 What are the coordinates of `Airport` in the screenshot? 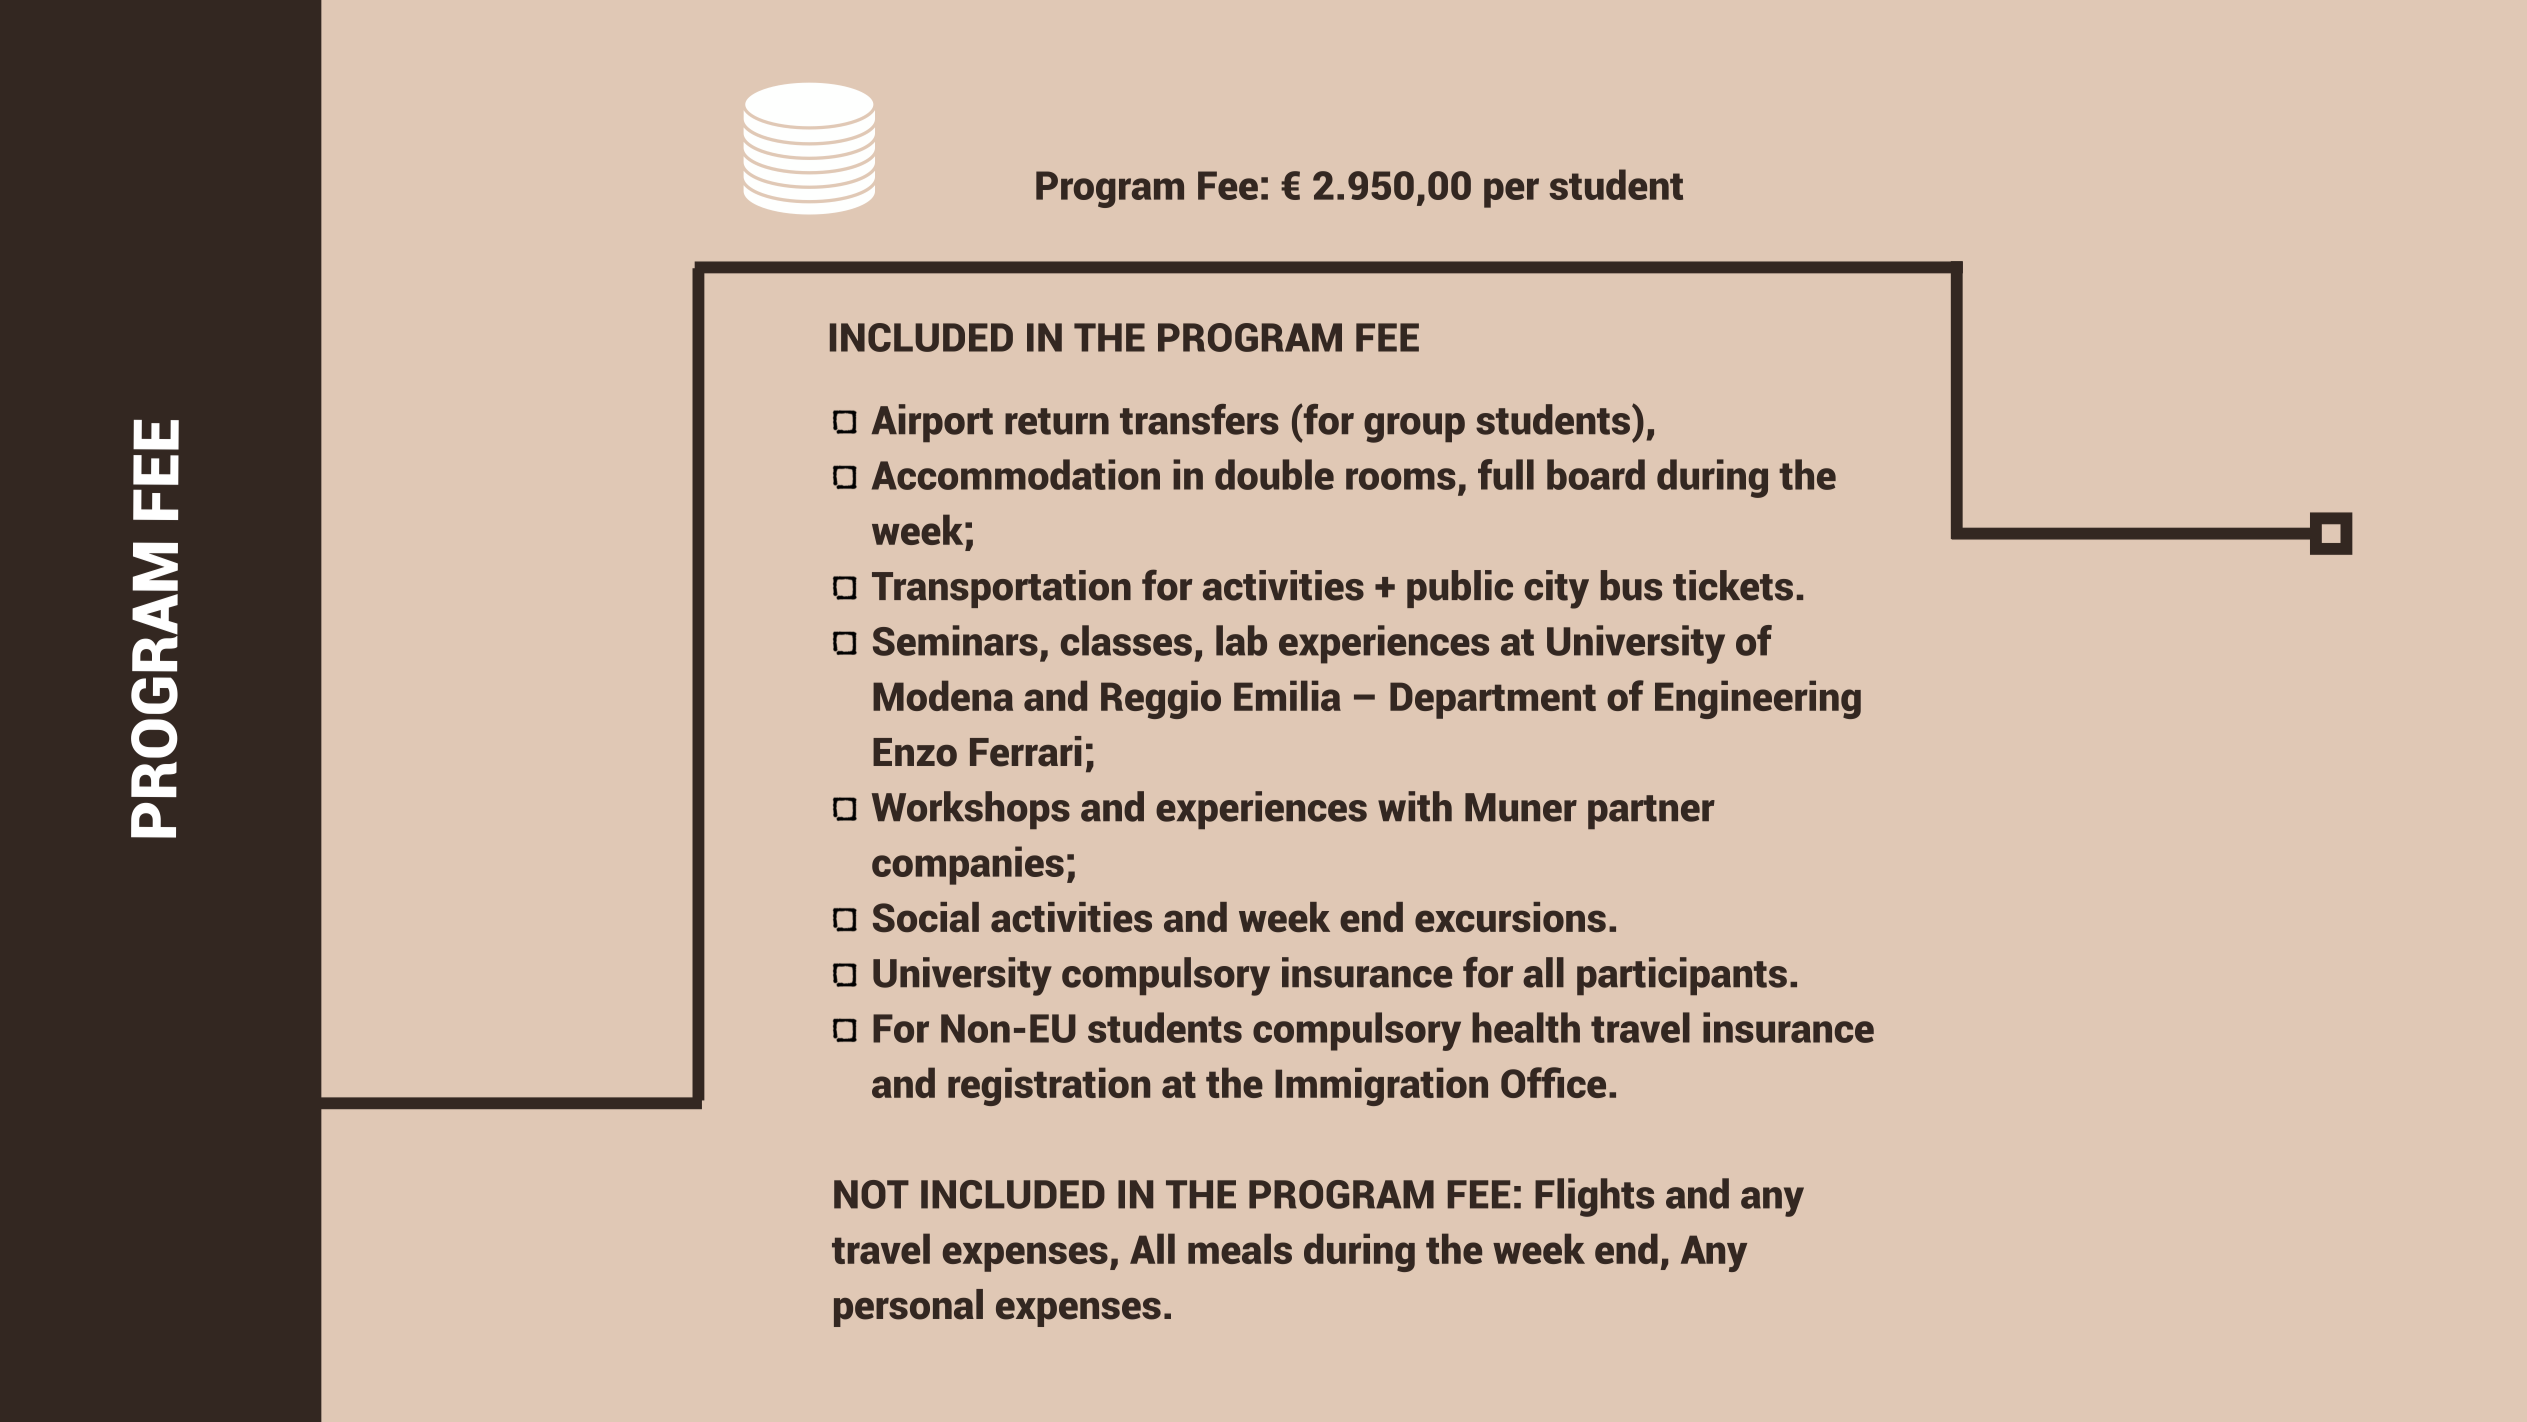 It's located at (932, 423).
